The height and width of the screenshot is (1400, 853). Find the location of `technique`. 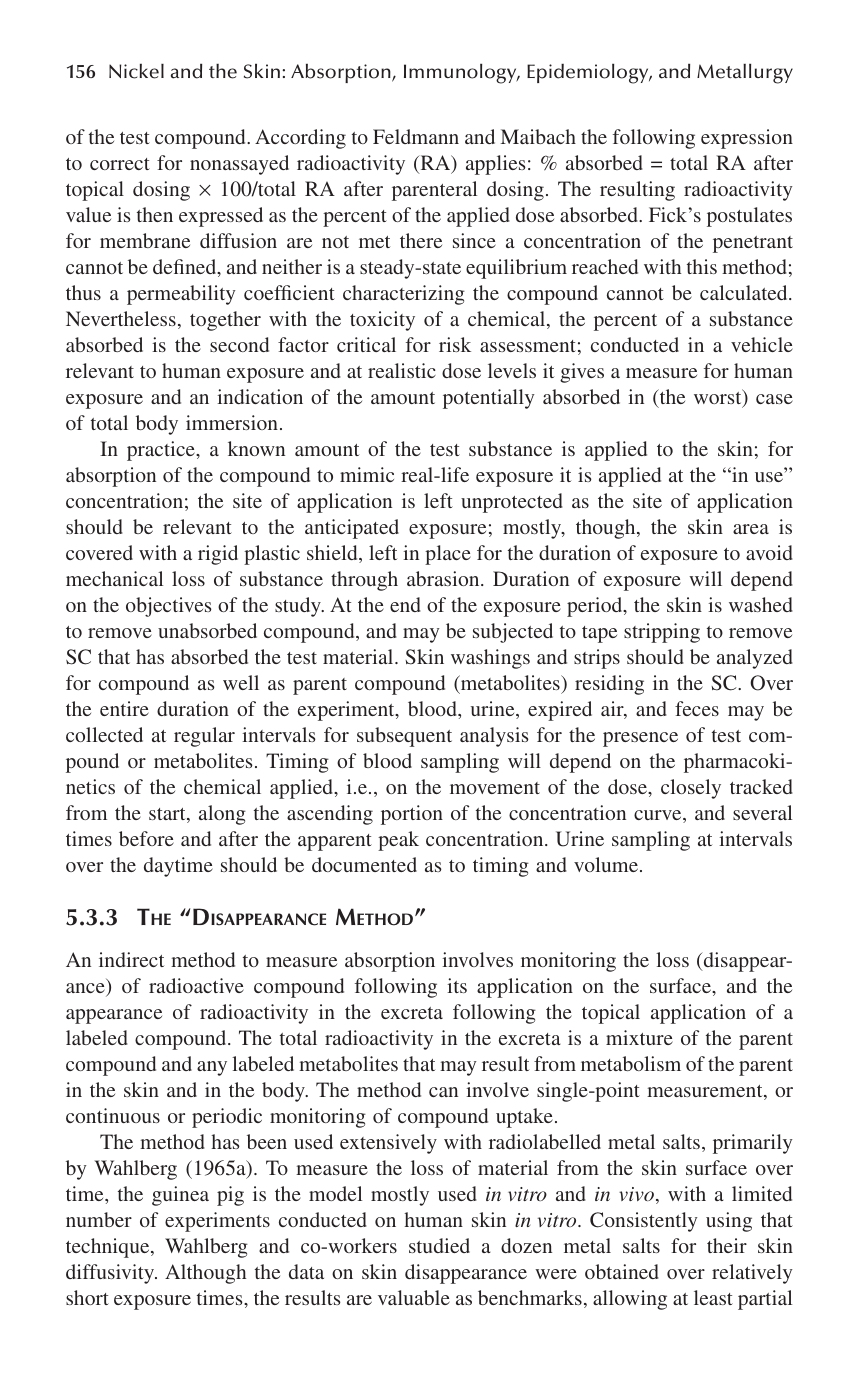

technique is located at coordinates (109, 1248).
